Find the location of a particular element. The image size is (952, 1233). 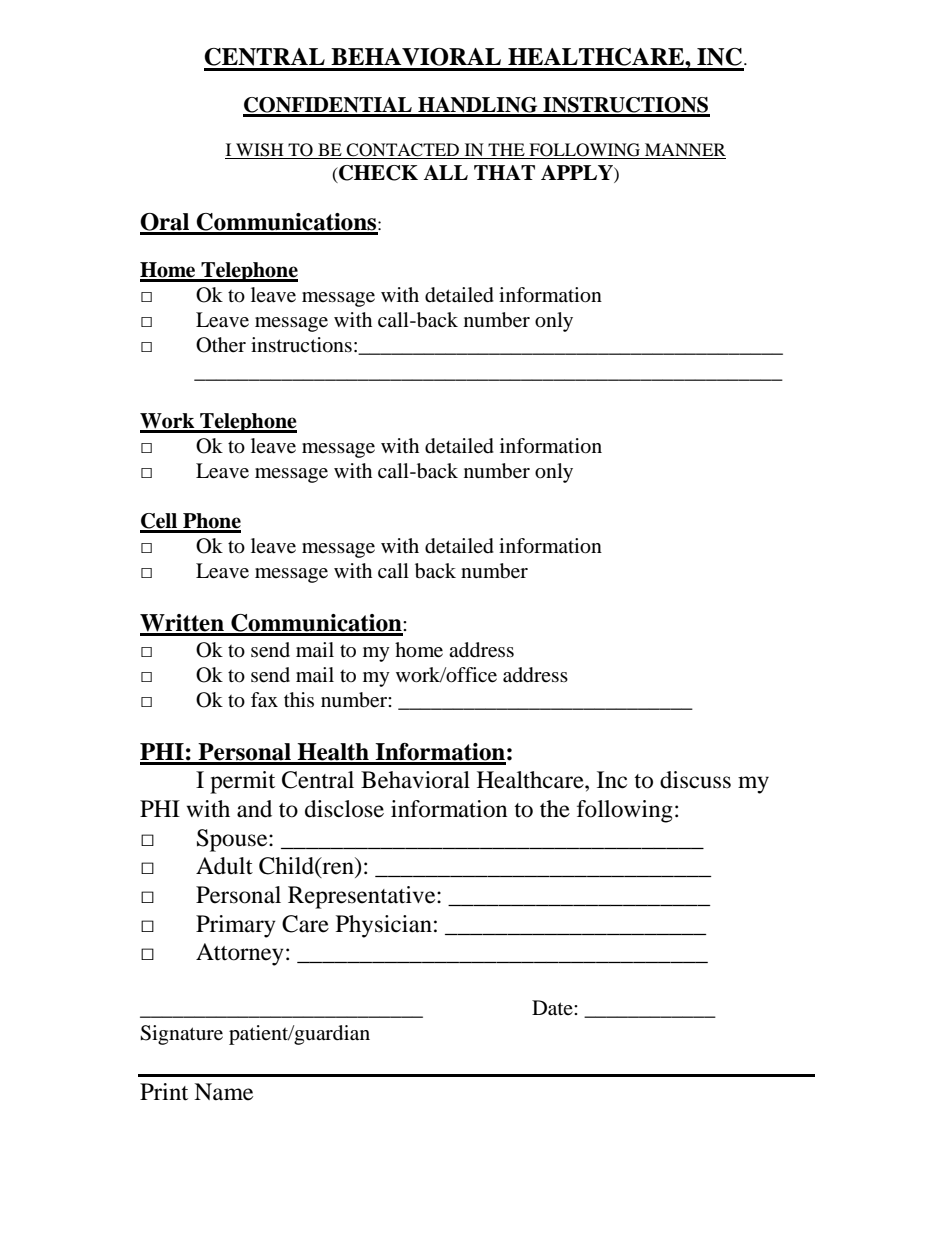

Other is located at coordinates (221, 345).
